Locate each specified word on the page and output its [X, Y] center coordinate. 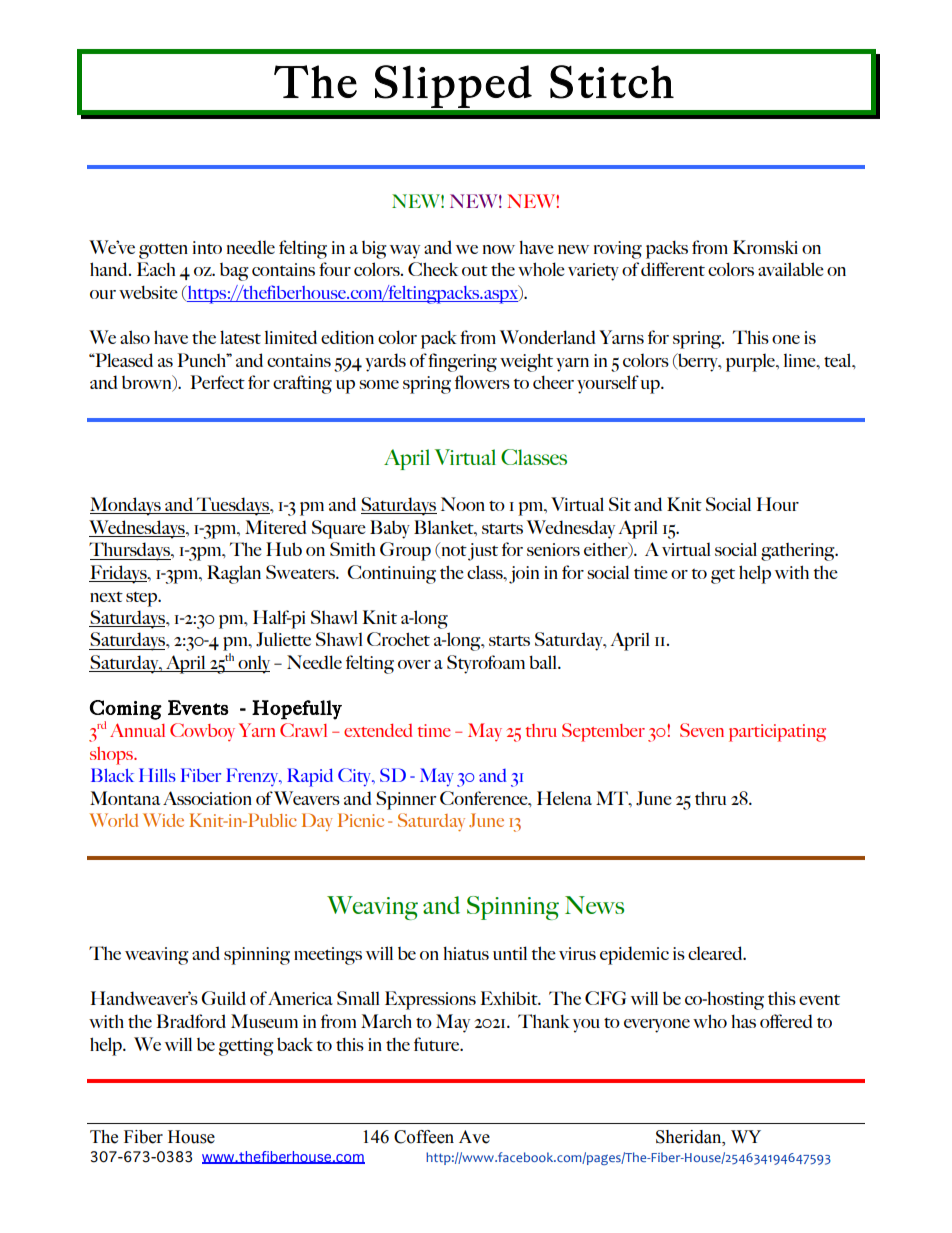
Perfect [217, 382]
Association [207, 798]
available [791, 269]
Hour [778, 504]
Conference [485, 798]
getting [246, 1047]
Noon [463, 504]
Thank [544, 1021]
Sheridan [690, 1137]
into [207, 247]
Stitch [612, 82]
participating [777, 733]
